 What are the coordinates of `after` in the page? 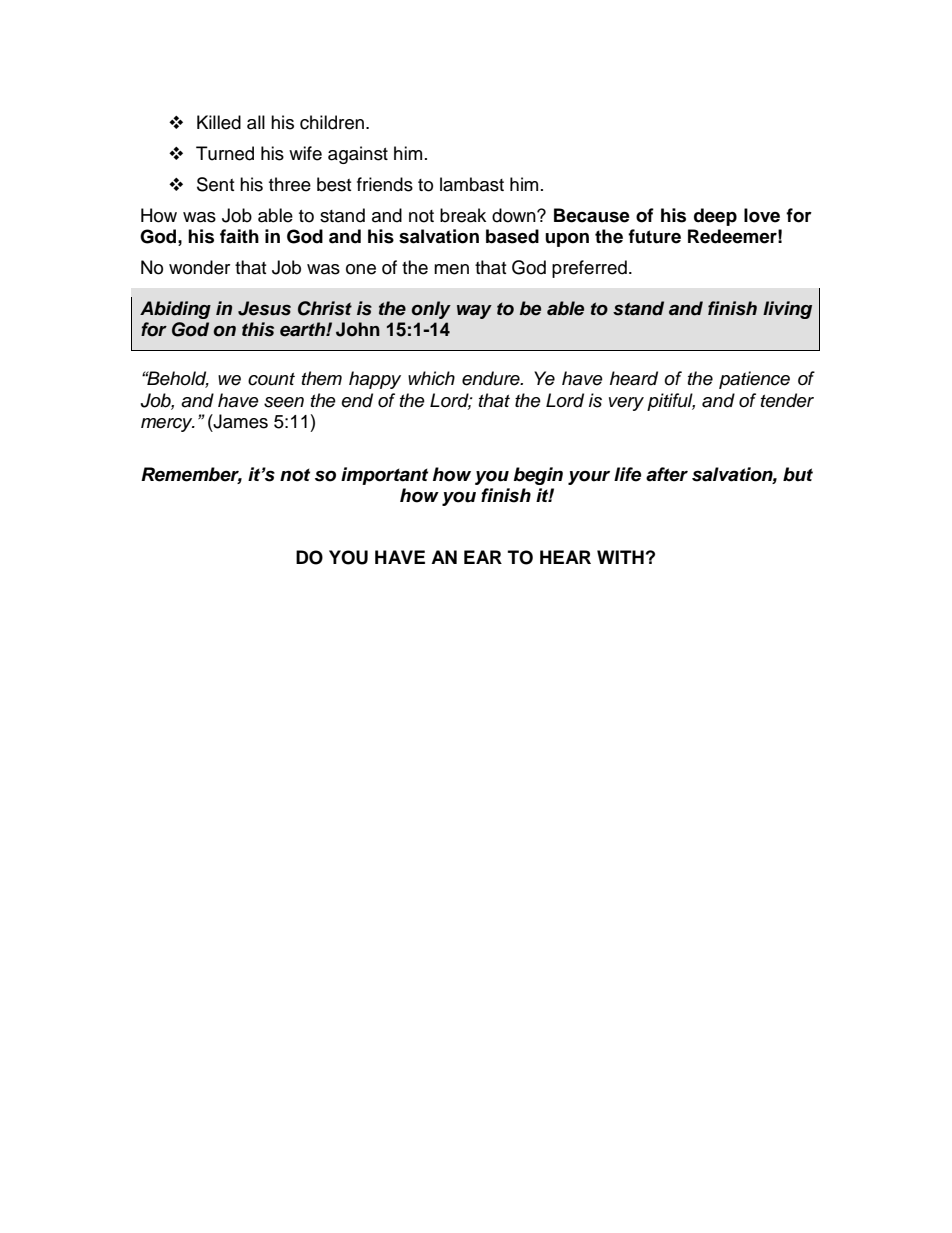 It's located at (667, 474).
